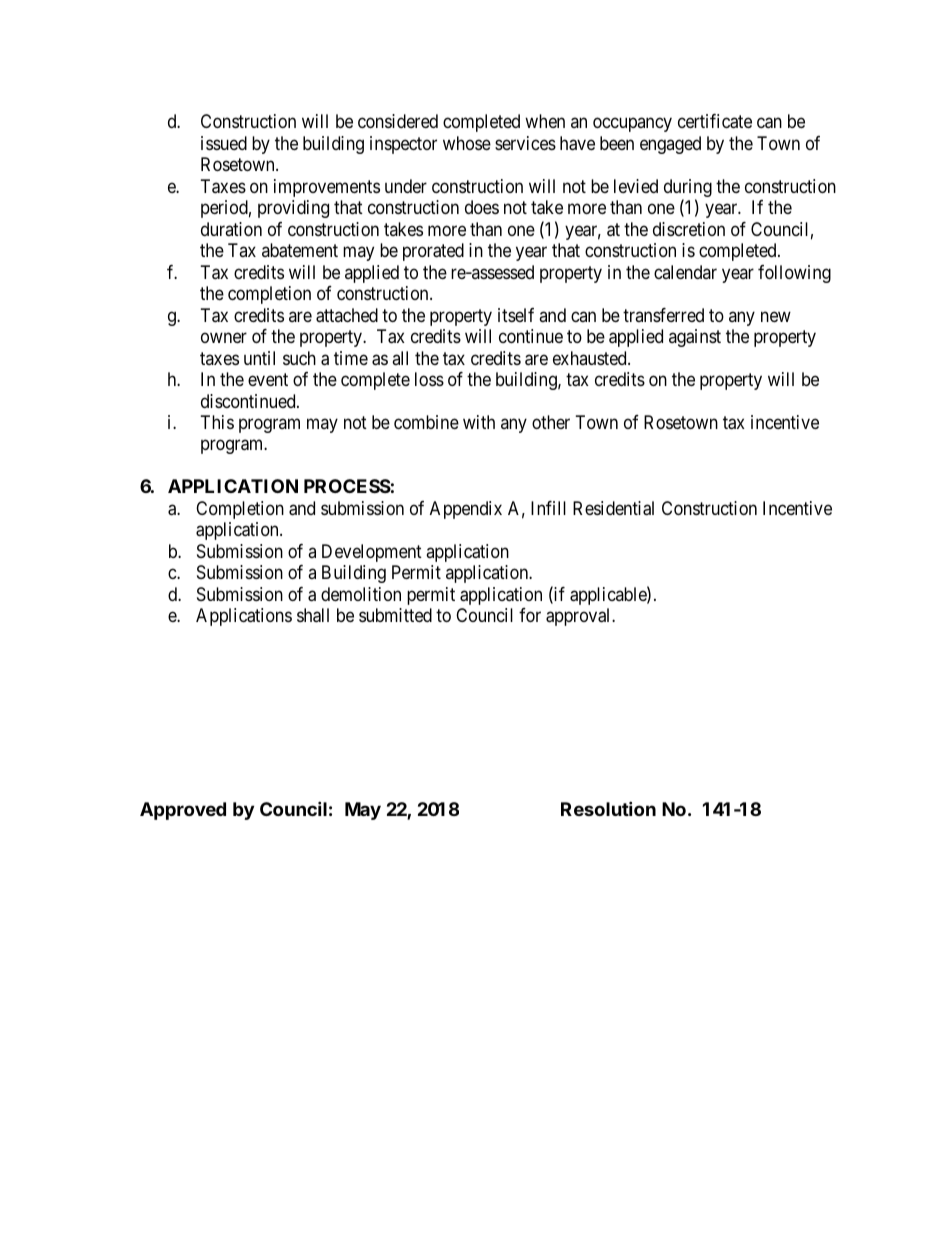  Describe the element at coordinates (479, 422) in the screenshot. I see `with` at that location.
